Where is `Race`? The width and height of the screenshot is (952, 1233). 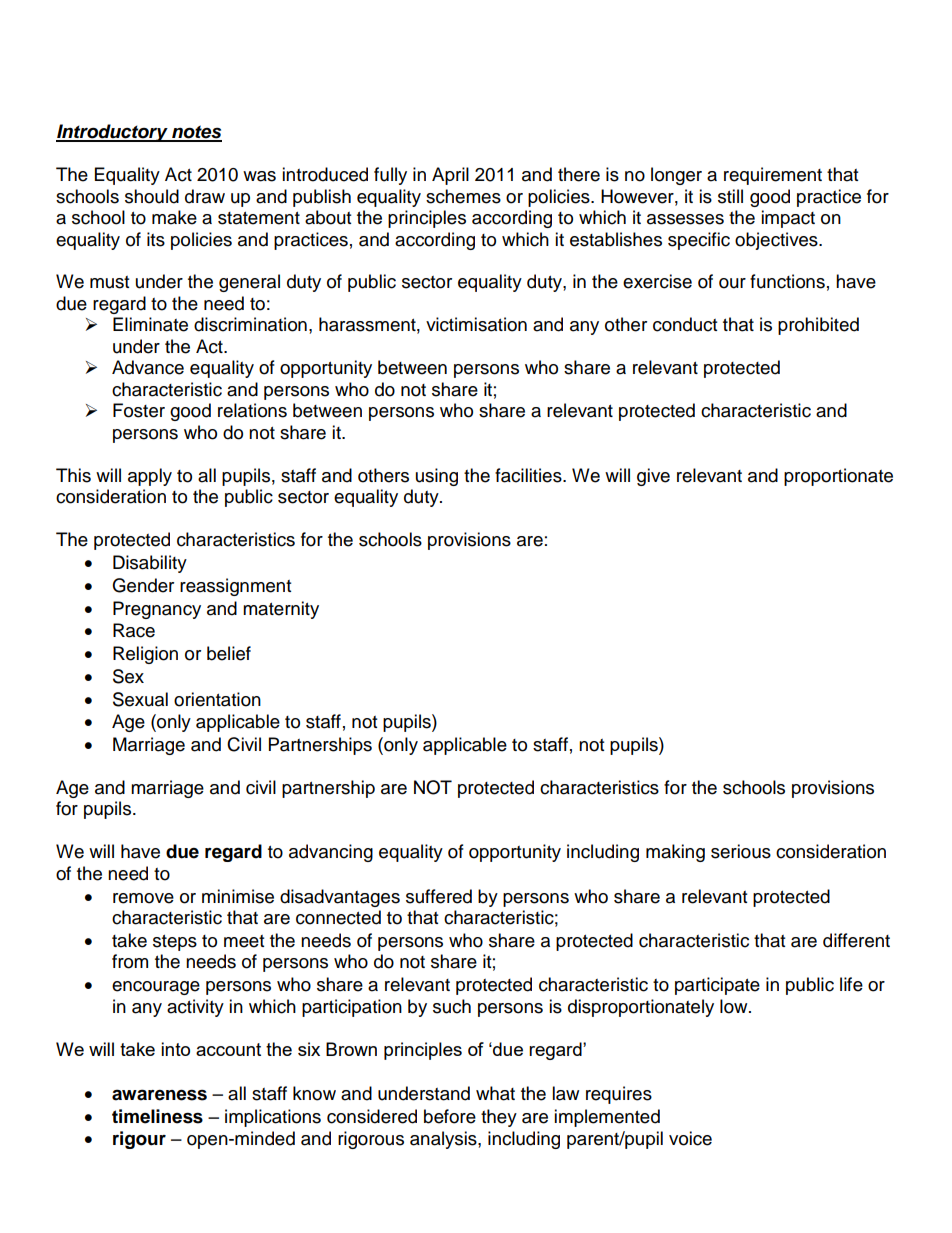 Race is located at coordinates (134, 630).
